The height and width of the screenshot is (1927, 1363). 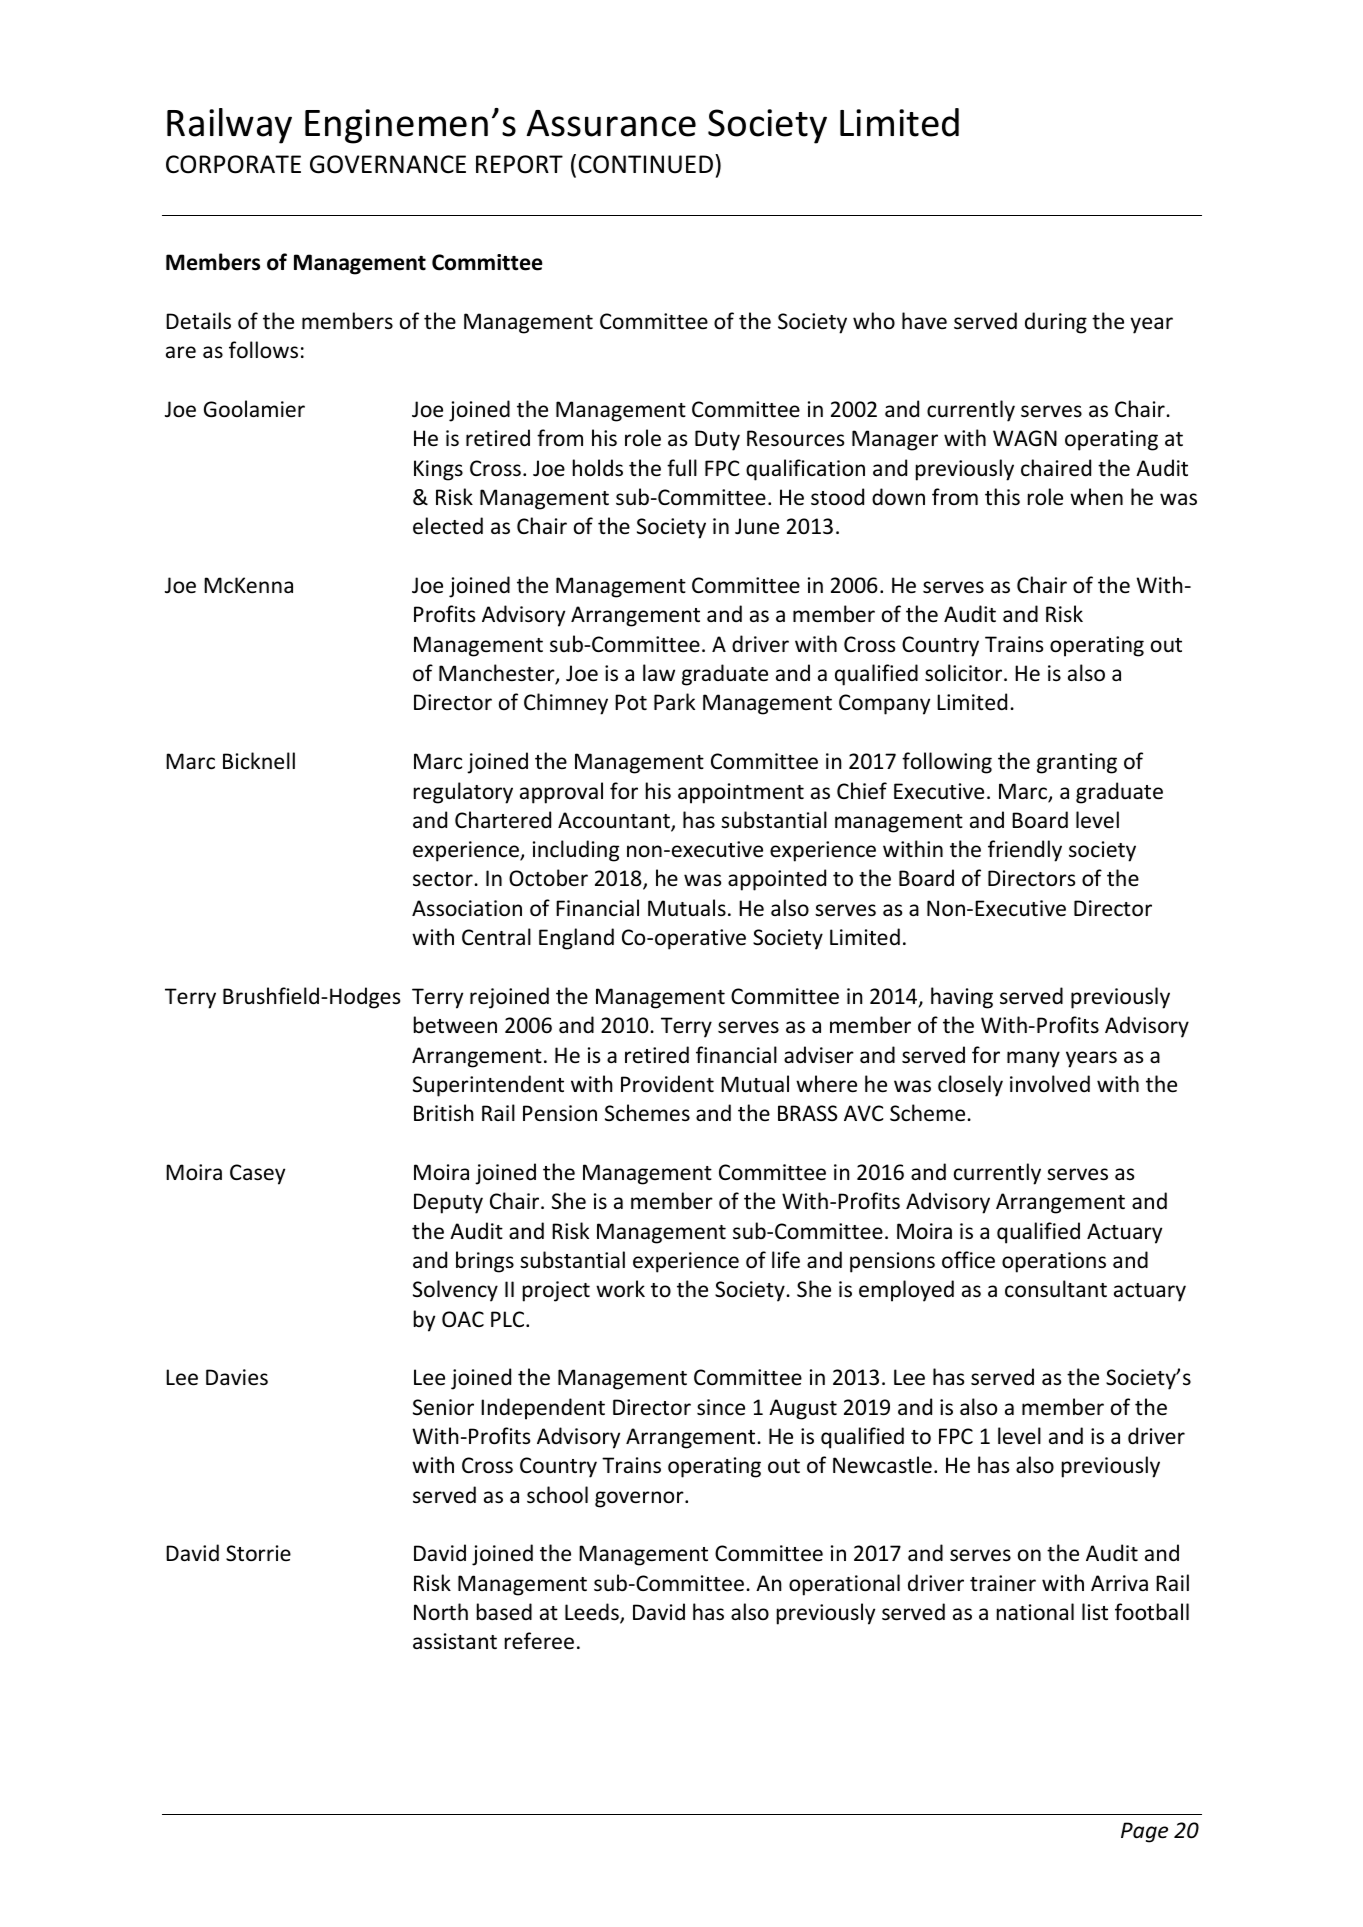 What do you see at coordinates (1144, 1832) in the screenshot?
I see `Page` at bounding box center [1144, 1832].
